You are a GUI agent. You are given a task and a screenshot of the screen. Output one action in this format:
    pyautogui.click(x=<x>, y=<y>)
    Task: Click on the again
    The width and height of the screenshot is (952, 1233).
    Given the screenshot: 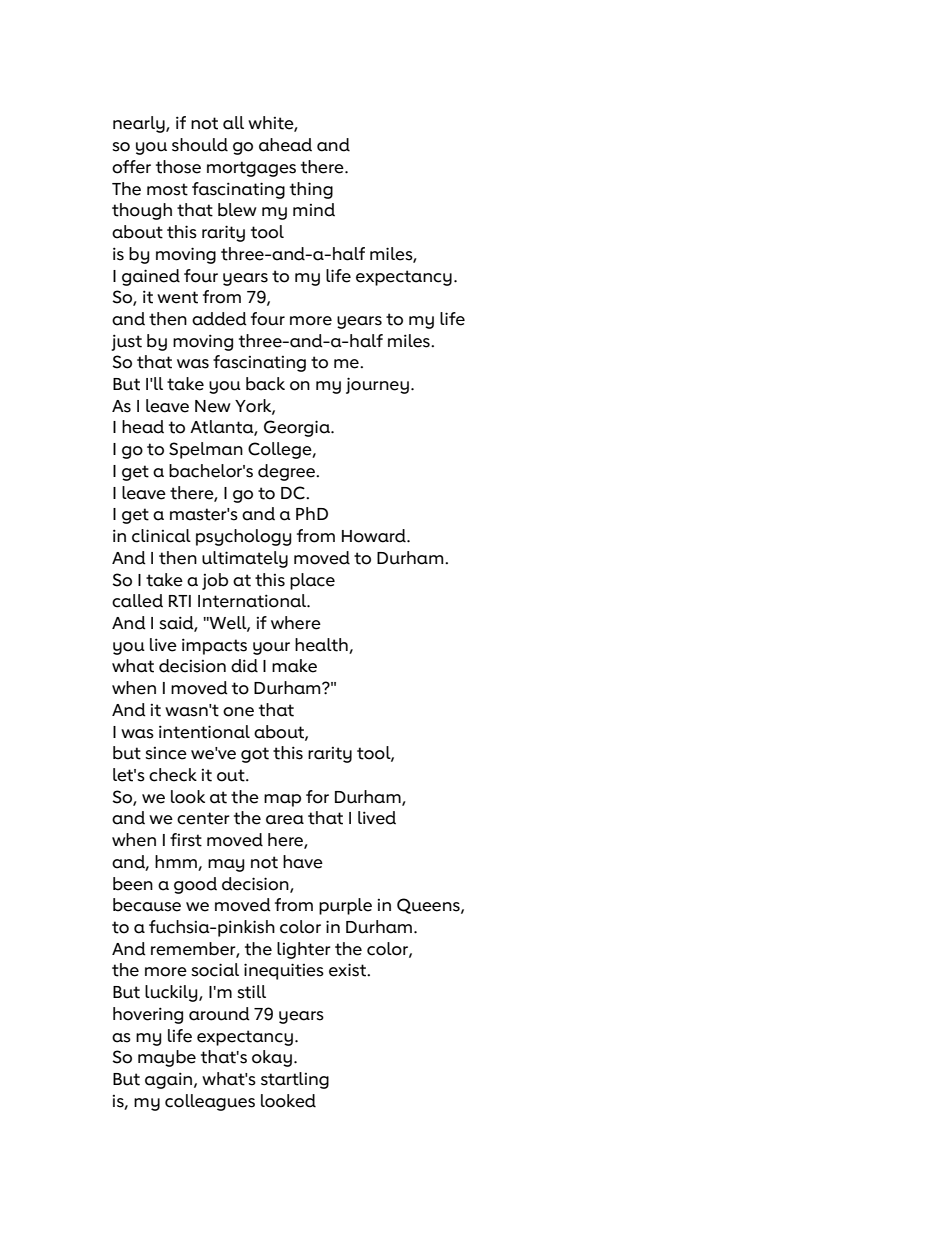 What is the action you would take?
    pyautogui.click(x=170, y=1080)
